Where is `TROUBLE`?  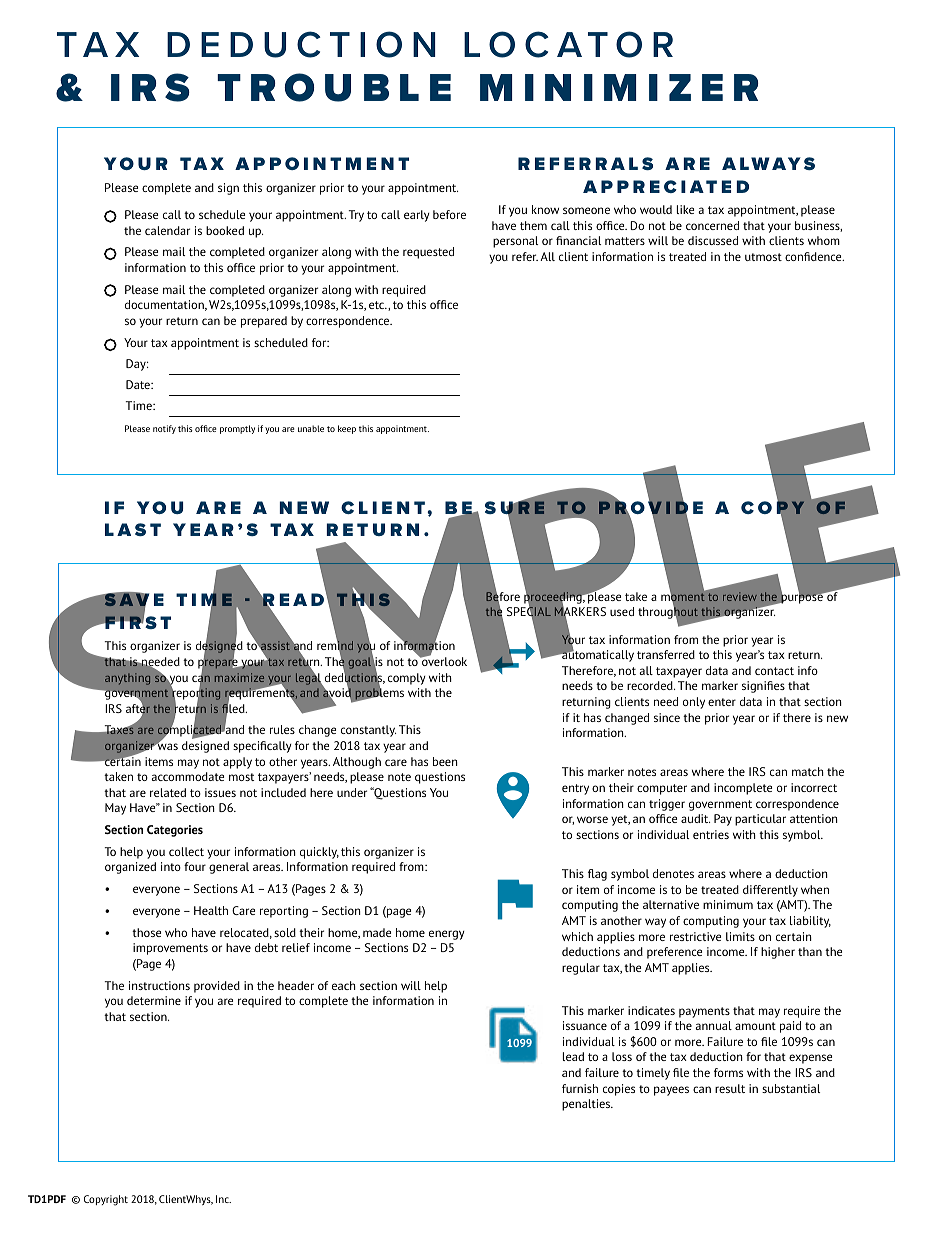 TROUBLE is located at coordinates (334, 87).
